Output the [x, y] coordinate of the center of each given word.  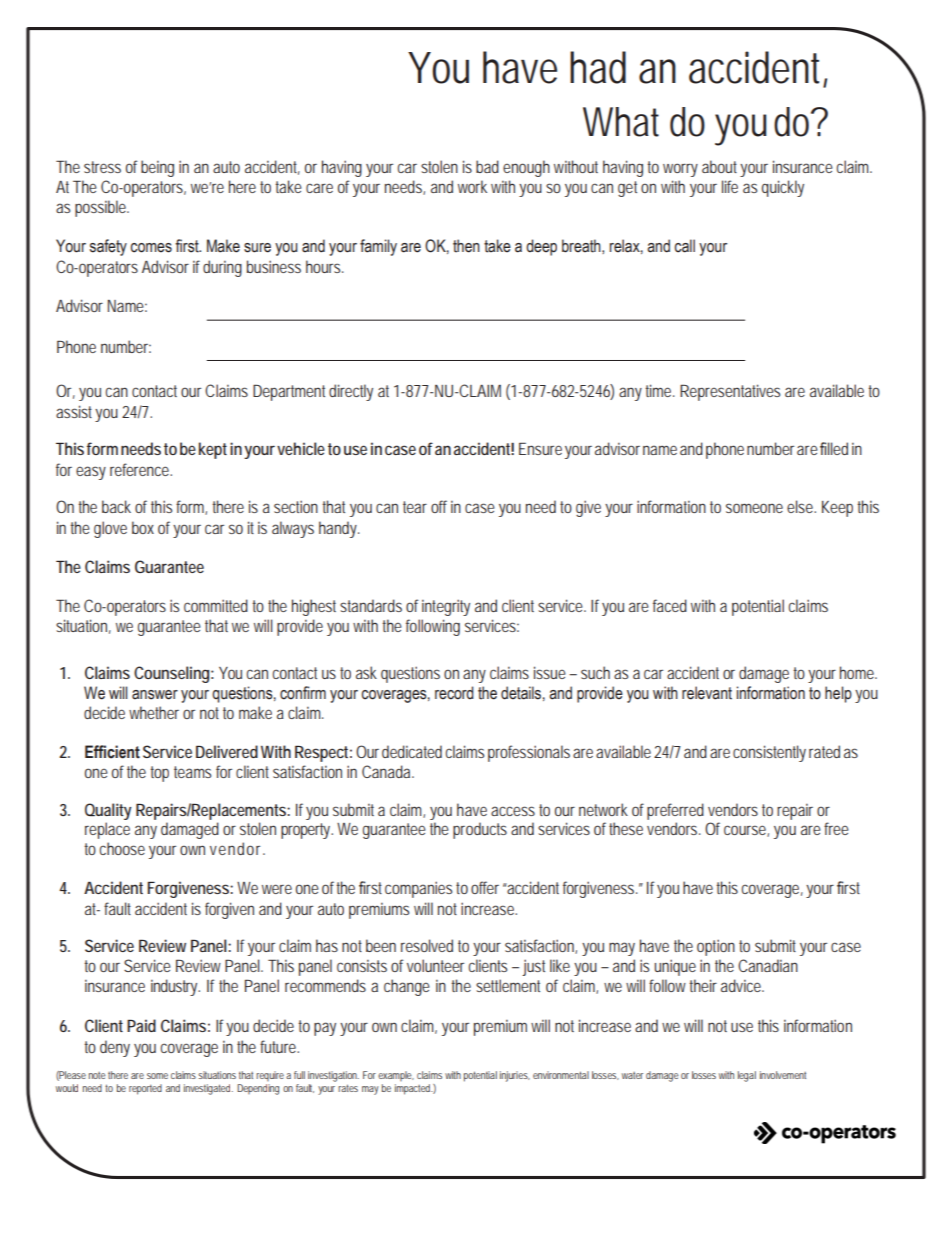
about [721, 166]
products [480, 830]
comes [151, 248]
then [466, 246]
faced [670, 605]
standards [371, 605]
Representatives [730, 392]
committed [216, 605]
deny [115, 1048]
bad [487, 166]
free [836, 828]
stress [102, 167]
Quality [108, 811]
